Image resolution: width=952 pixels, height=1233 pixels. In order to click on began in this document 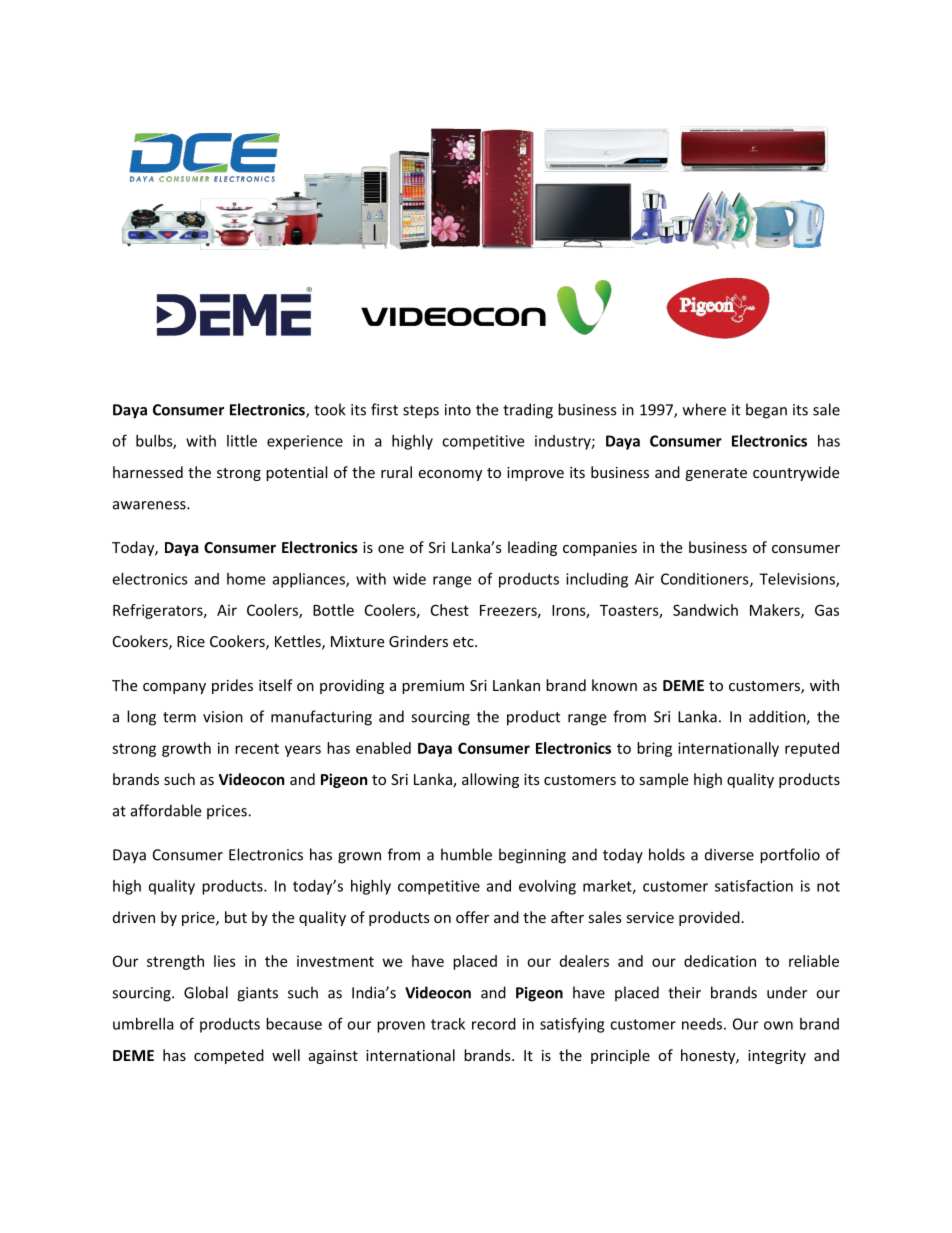, I will do `click(766, 411)`.
